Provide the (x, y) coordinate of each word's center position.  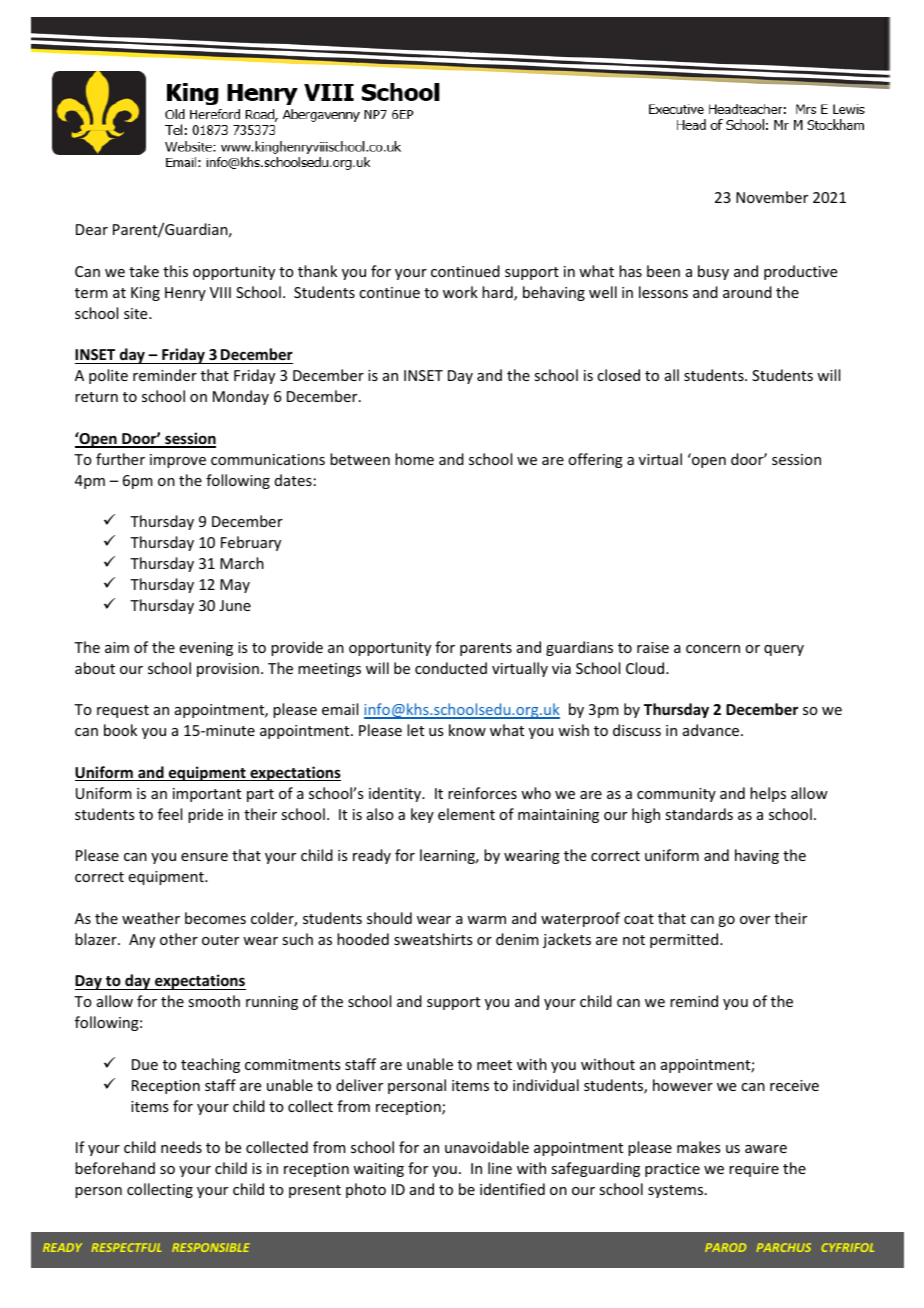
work (460, 292)
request (123, 711)
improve (178, 461)
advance (712, 730)
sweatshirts (433, 939)
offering (595, 460)
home (414, 459)
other (179, 939)
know (467, 730)
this (175, 271)
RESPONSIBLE (211, 1247)
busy (713, 272)
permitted (684, 940)
